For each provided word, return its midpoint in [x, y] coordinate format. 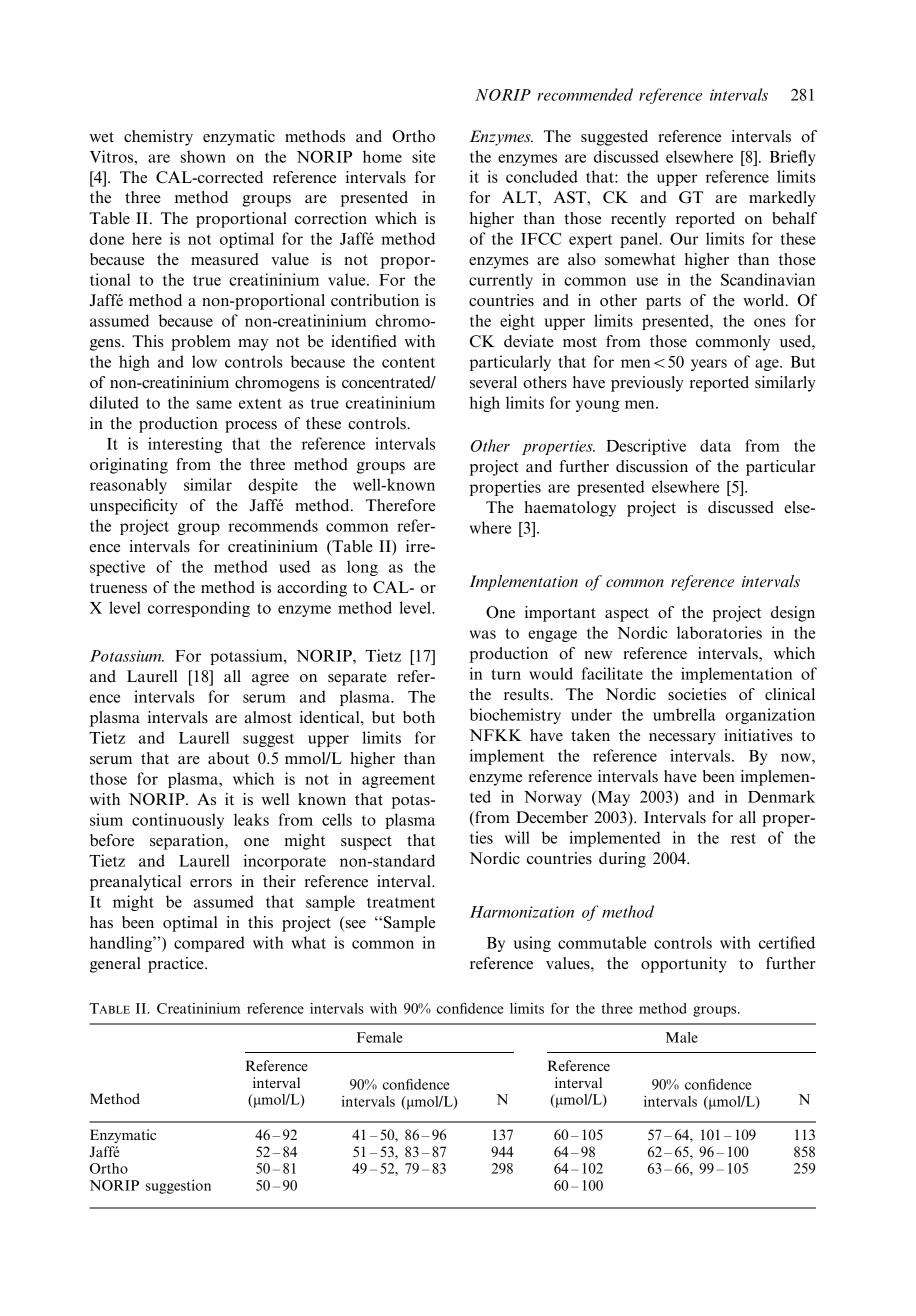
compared [209, 944]
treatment [401, 902]
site [423, 156]
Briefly [793, 158]
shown [203, 156]
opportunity [684, 965]
